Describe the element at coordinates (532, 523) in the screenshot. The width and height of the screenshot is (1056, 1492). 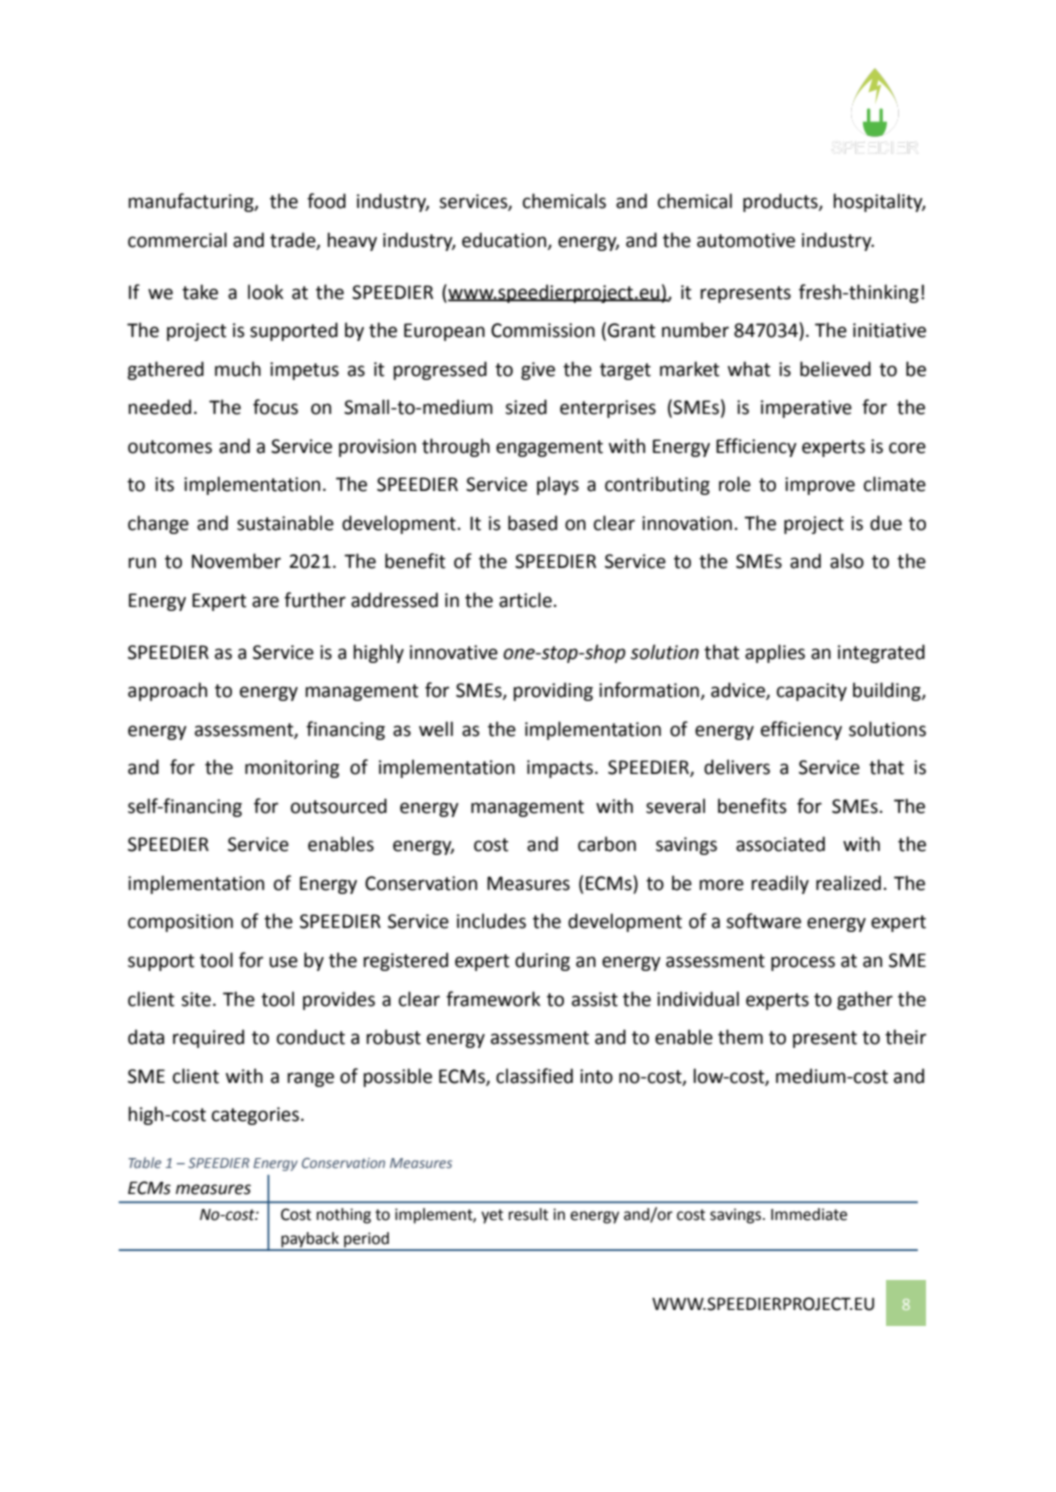
I see `based` at that location.
